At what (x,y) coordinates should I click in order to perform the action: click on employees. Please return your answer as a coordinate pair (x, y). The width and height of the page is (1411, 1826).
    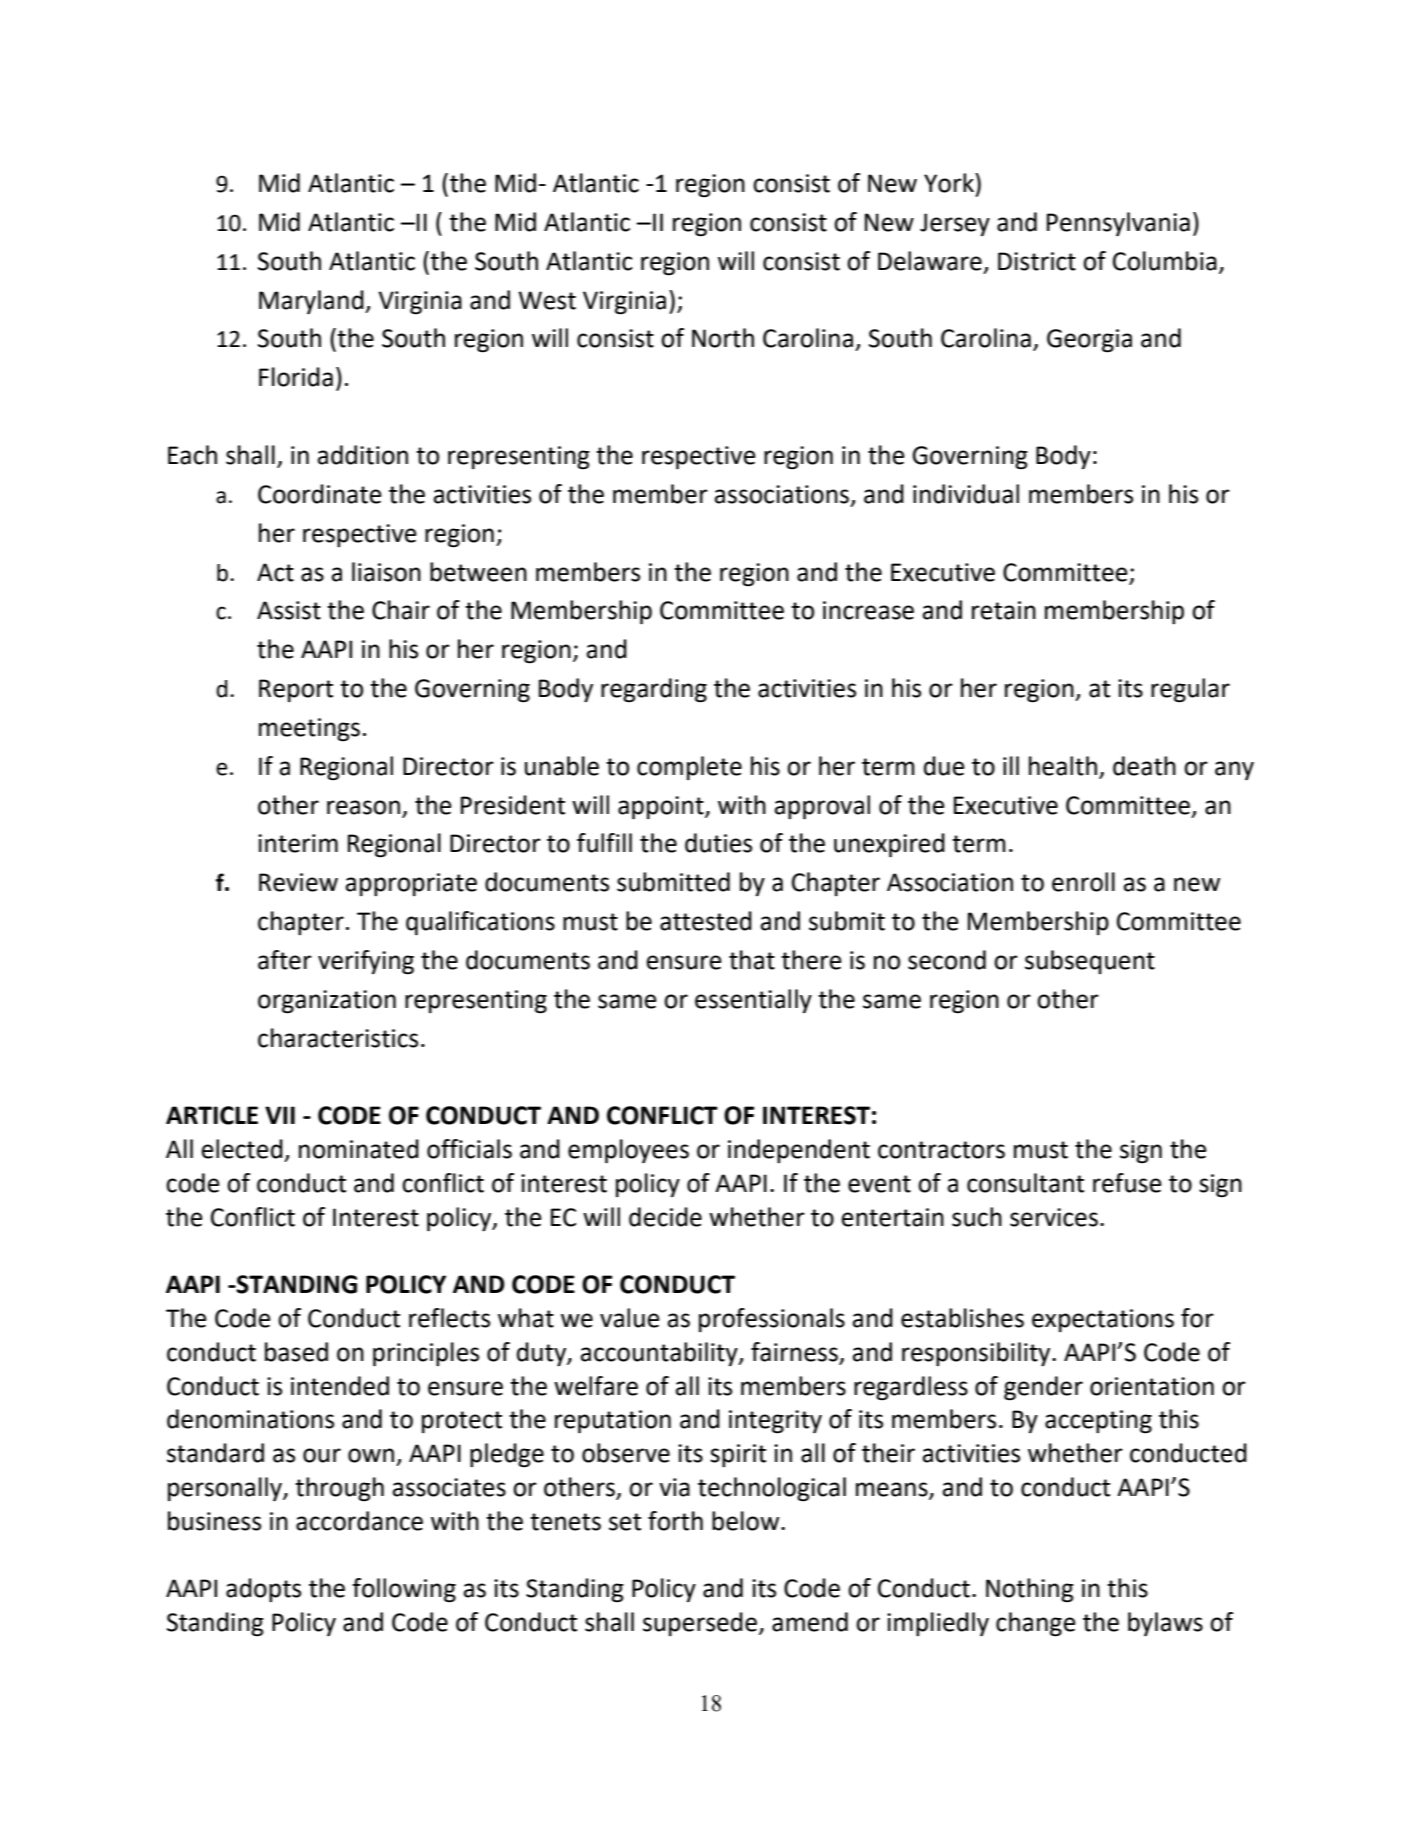
    Looking at the image, I should click on (628, 1151).
